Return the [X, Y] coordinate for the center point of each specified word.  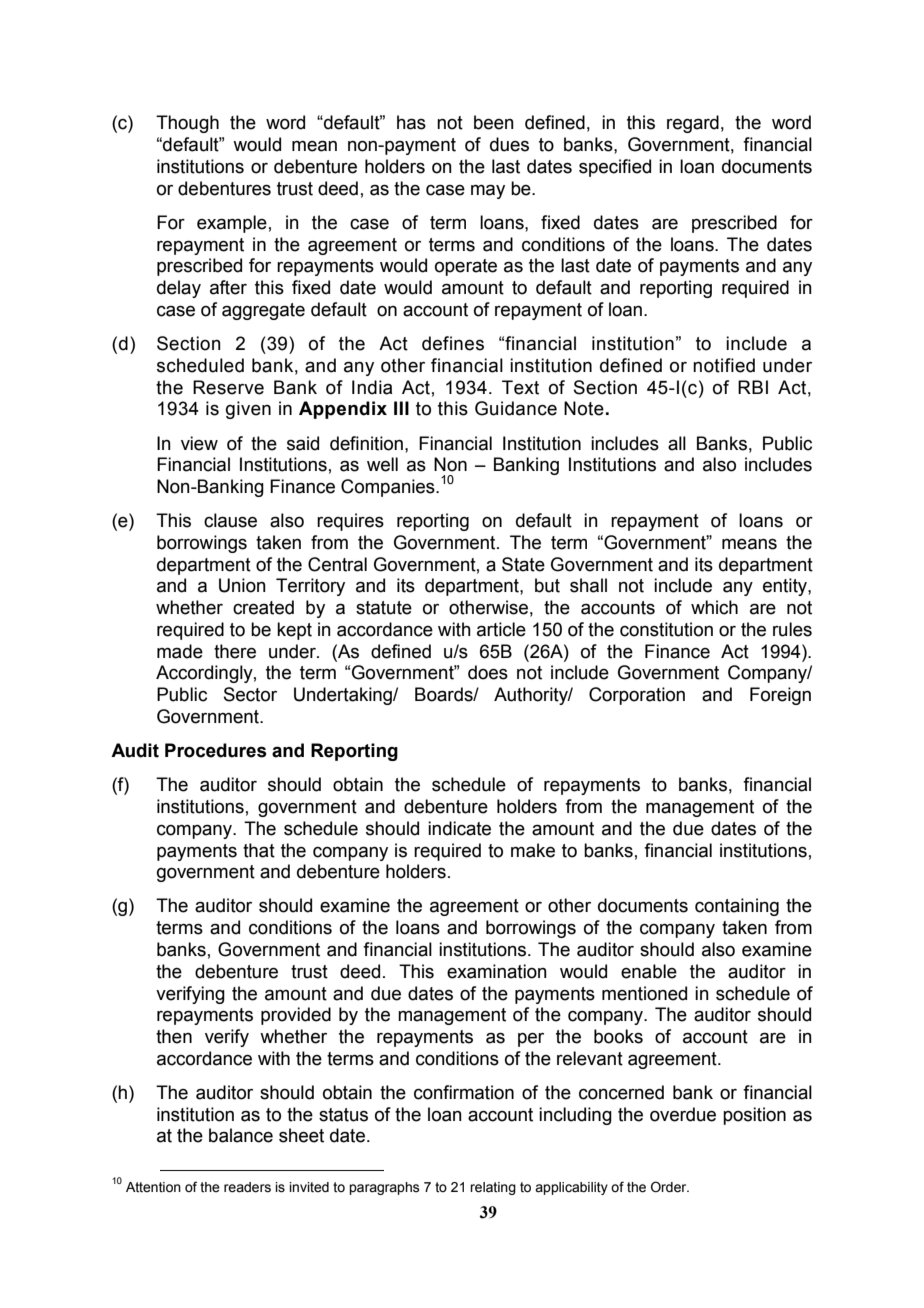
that [259, 850]
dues [509, 144]
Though [187, 124]
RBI [753, 387]
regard [693, 124]
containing [737, 907]
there [235, 651]
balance [241, 1135]
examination [497, 971]
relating [493, 1188]
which [714, 607]
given [248, 410]
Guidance [516, 408]
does [488, 672]
